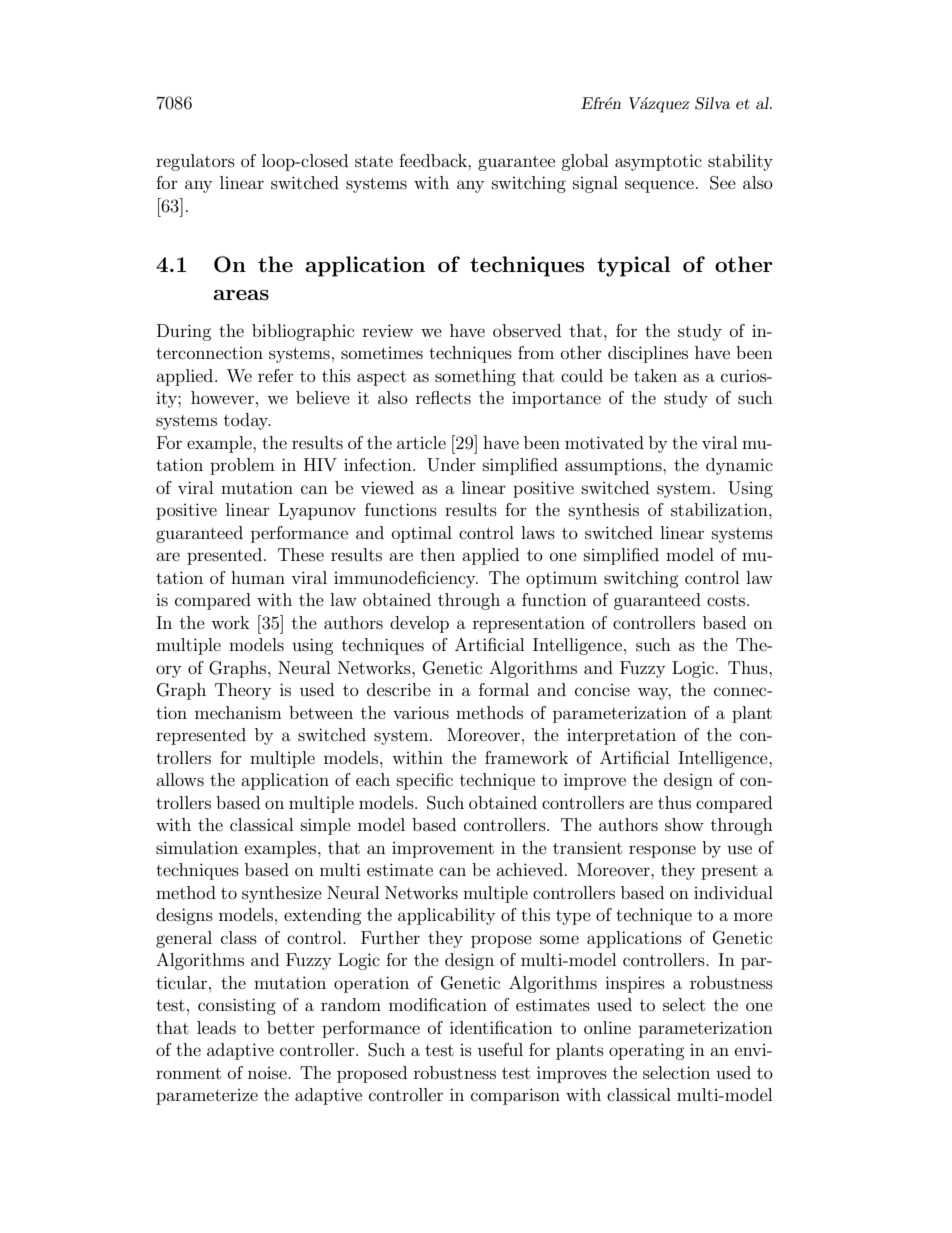  I want to click on synthesize, so click(282, 894).
